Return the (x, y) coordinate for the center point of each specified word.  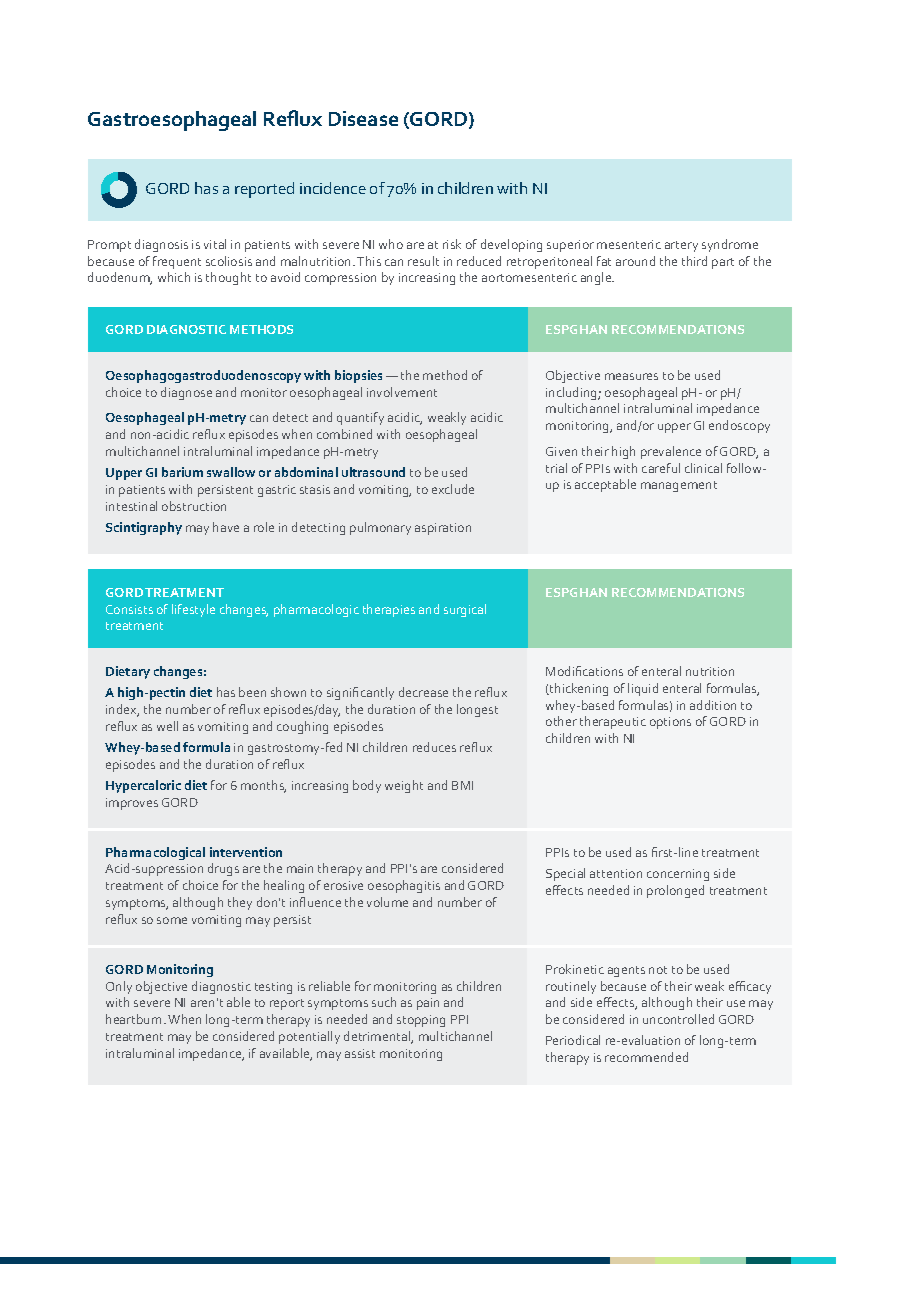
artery (681, 246)
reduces (434, 747)
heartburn (135, 1019)
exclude (453, 489)
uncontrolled (678, 1019)
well (167, 726)
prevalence (671, 452)
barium (182, 472)
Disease (363, 118)
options (670, 723)
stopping (421, 1021)
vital (215, 244)
